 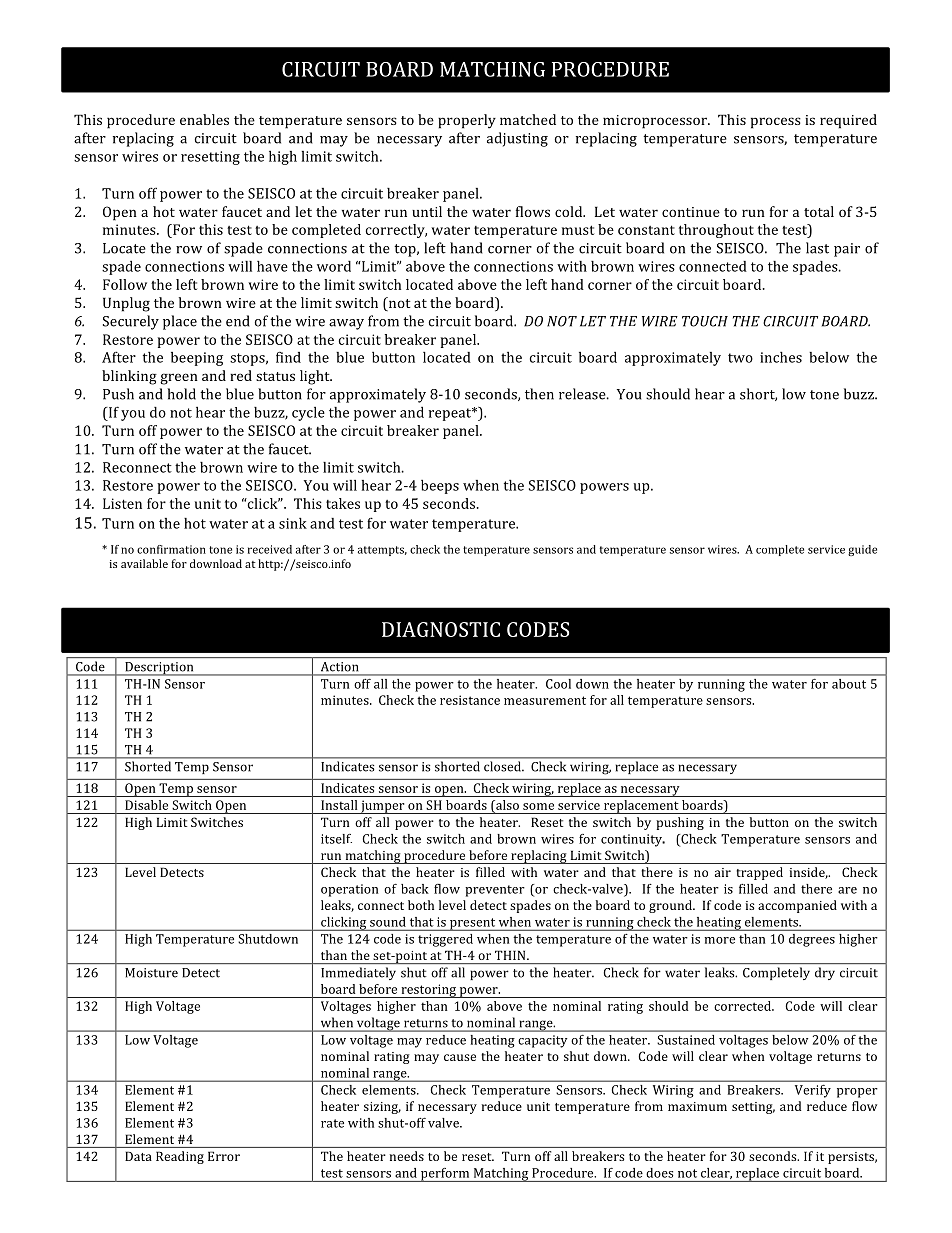 I want to click on two, so click(x=740, y=358).
